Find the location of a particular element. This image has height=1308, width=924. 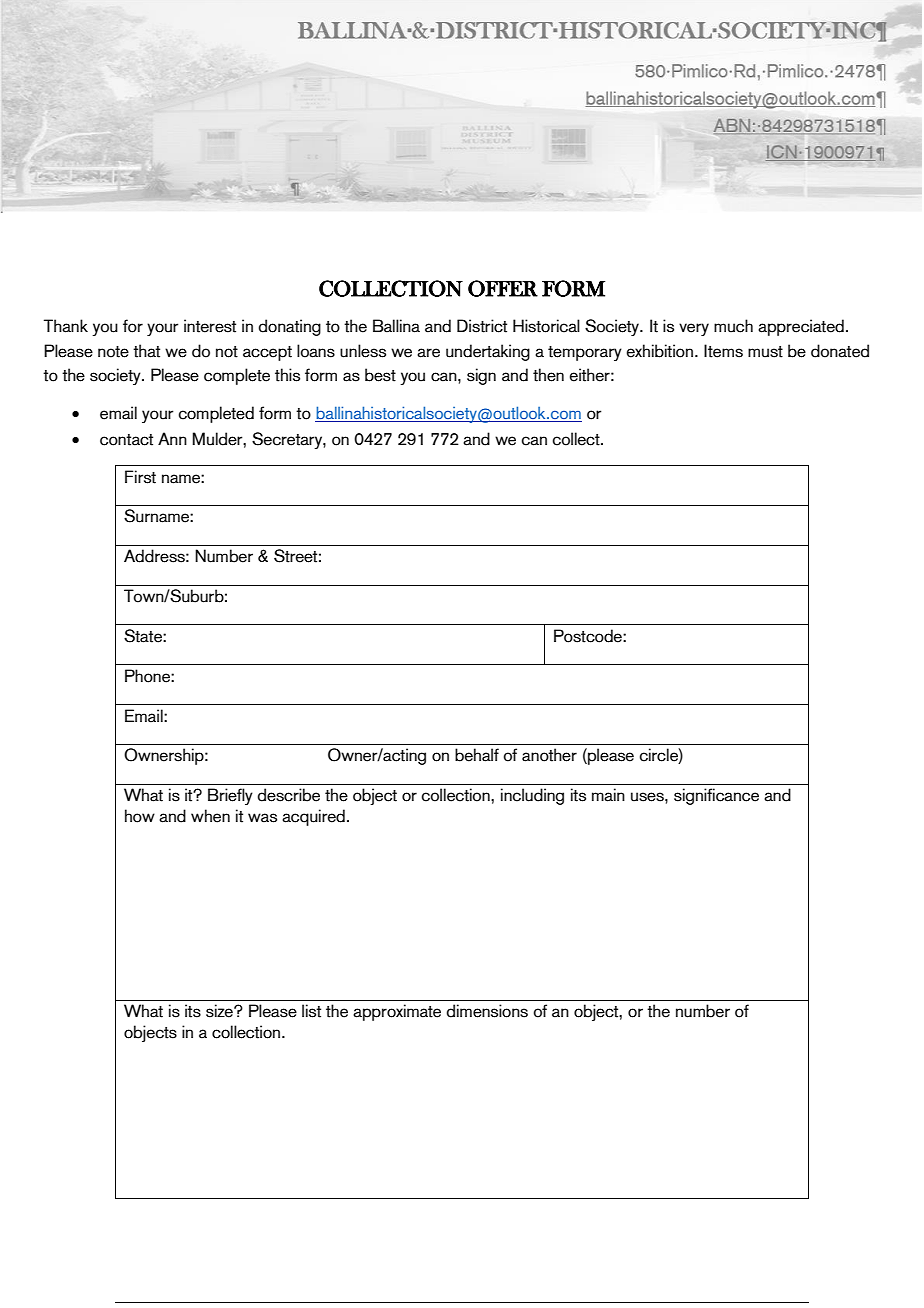

list is located at coordinates (311, 1011).
